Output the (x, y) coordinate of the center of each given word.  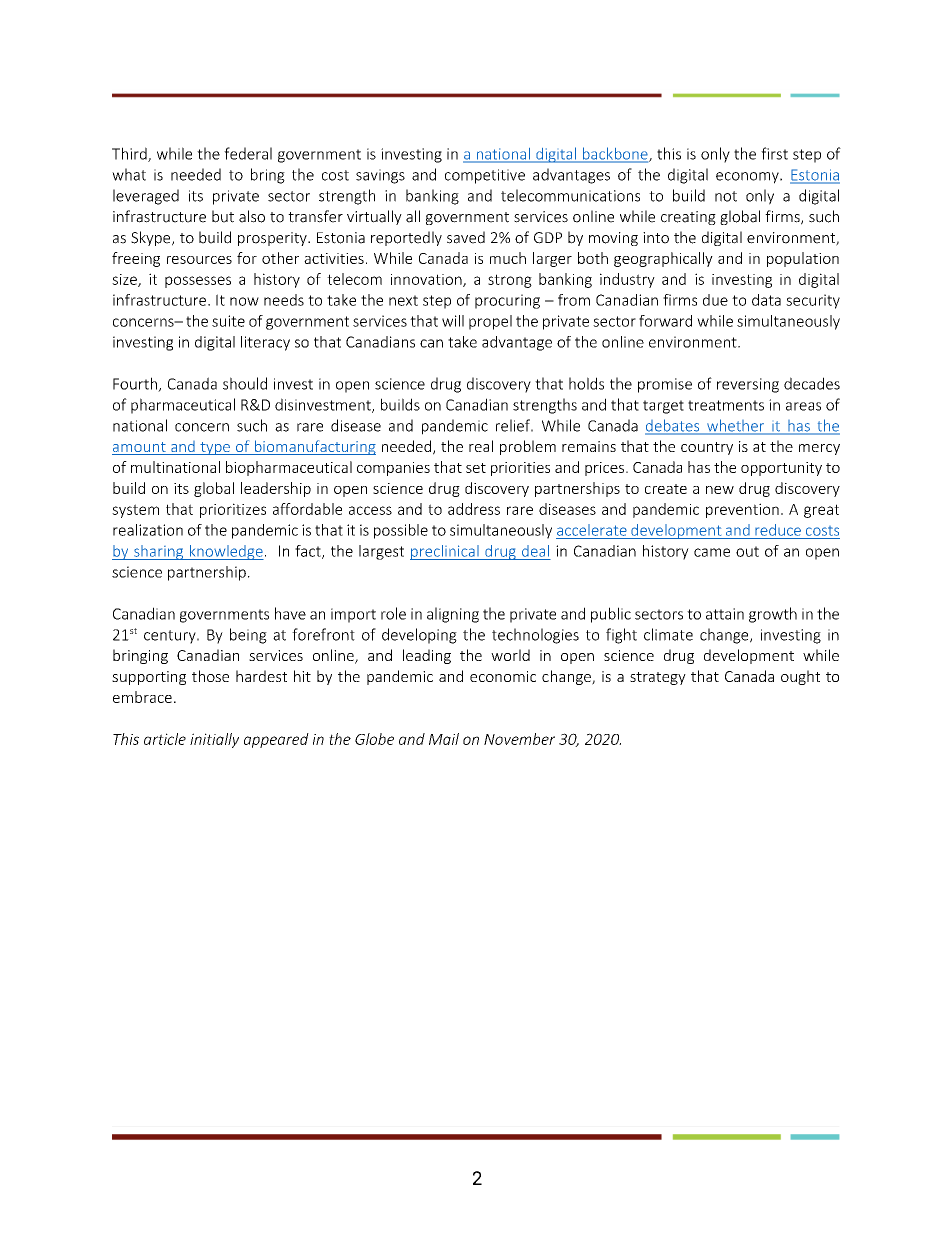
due (715, 300)
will (453, 321)
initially (214, 740)
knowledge (225, 552)
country (707, 448)
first (774, 153)
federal (248, 153)
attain (725, 614)
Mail (444, 739)
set (476, 468)
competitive (485, 176)
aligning (453, 615)
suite (228, 321)
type (215, 448)
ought (800, 677)
